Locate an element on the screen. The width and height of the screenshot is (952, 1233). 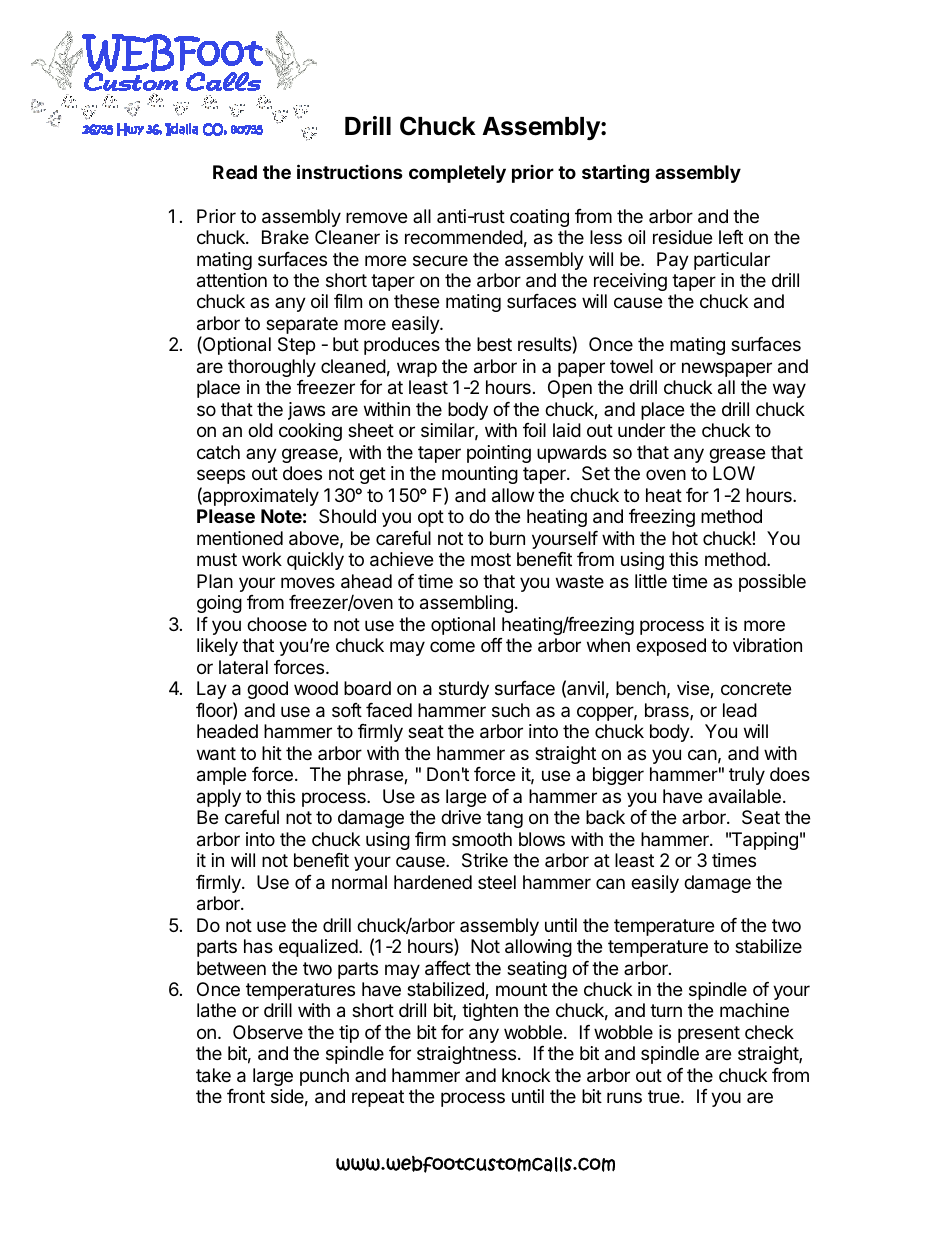
knock is located at coordinates (526, 1075).
